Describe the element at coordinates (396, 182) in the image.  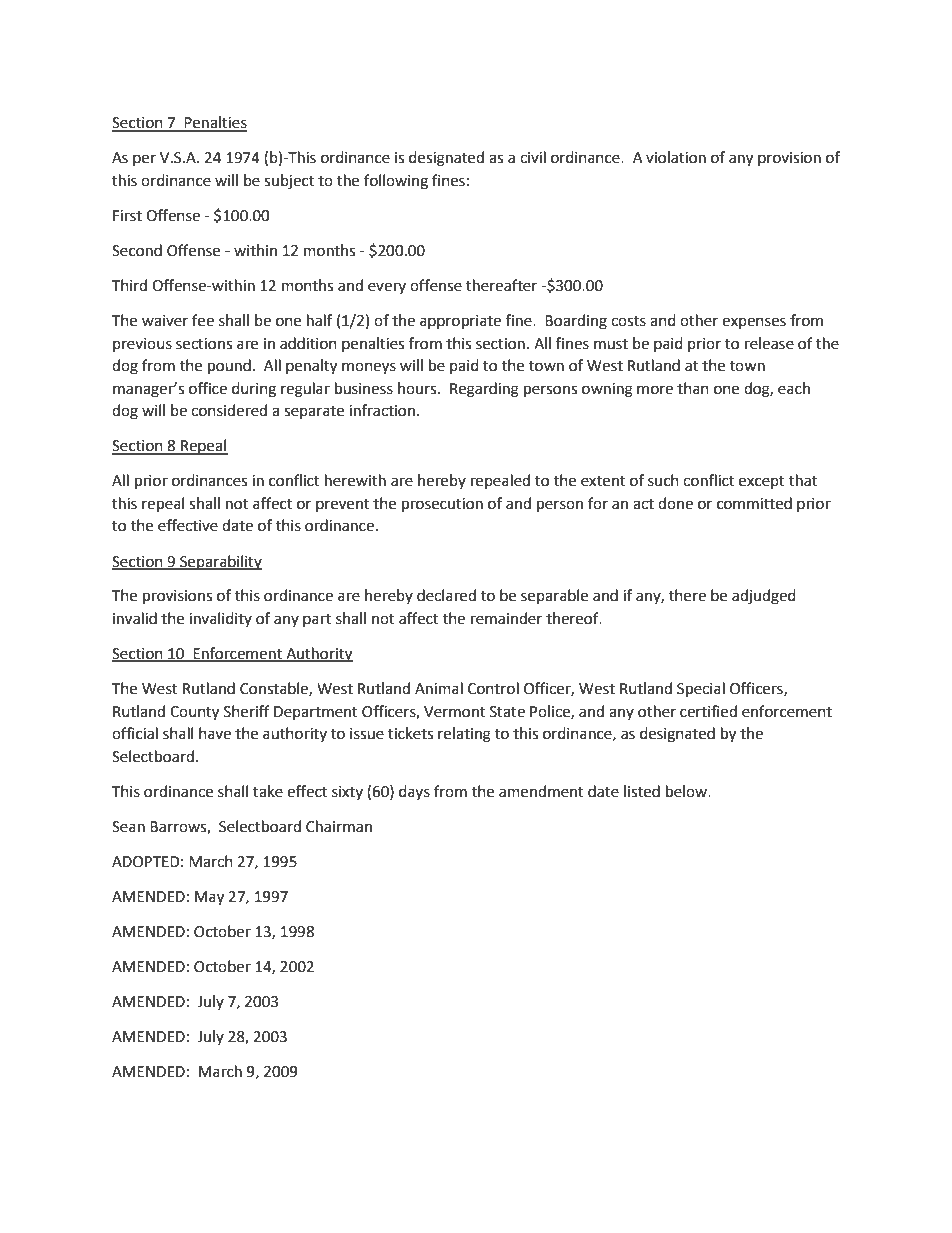
I see `following` at that location.
